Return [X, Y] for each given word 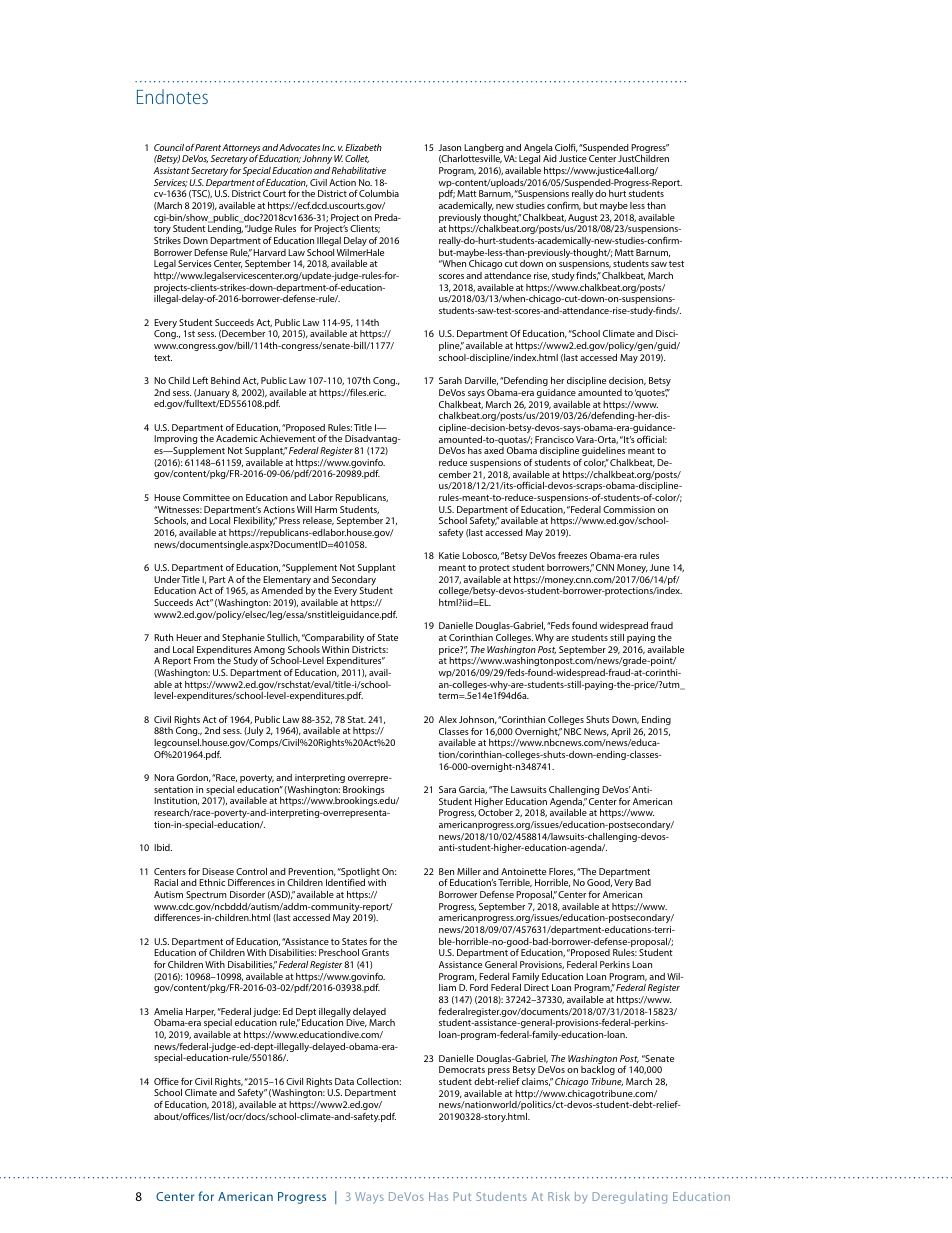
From [204, 660]
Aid [550, 158]
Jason [449, 147]
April [620, 732]
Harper [201, 1012]
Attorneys [242, 150]
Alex [448, 719]
